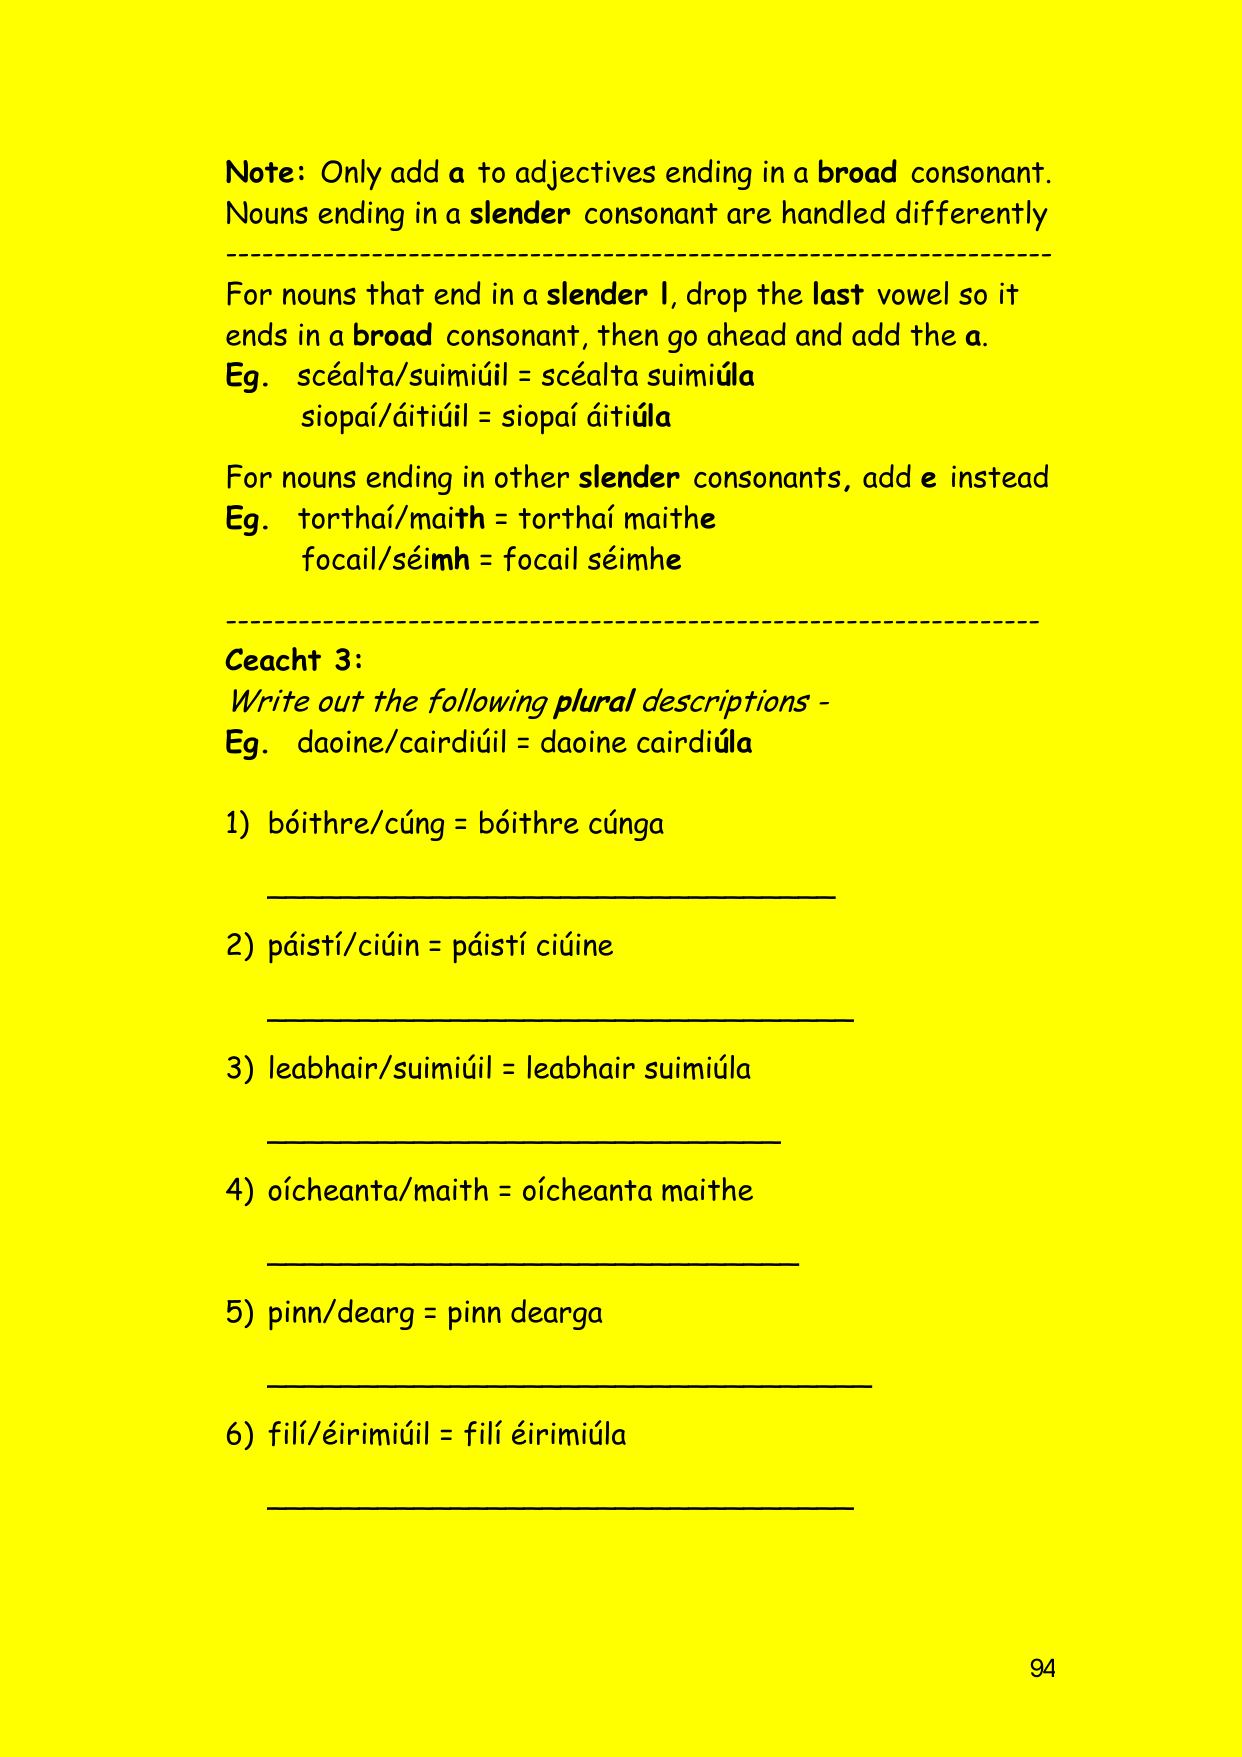  What do you see at coordinates (912, 293) in the image?
I see `vowel` at bounding box center [912, 293].
